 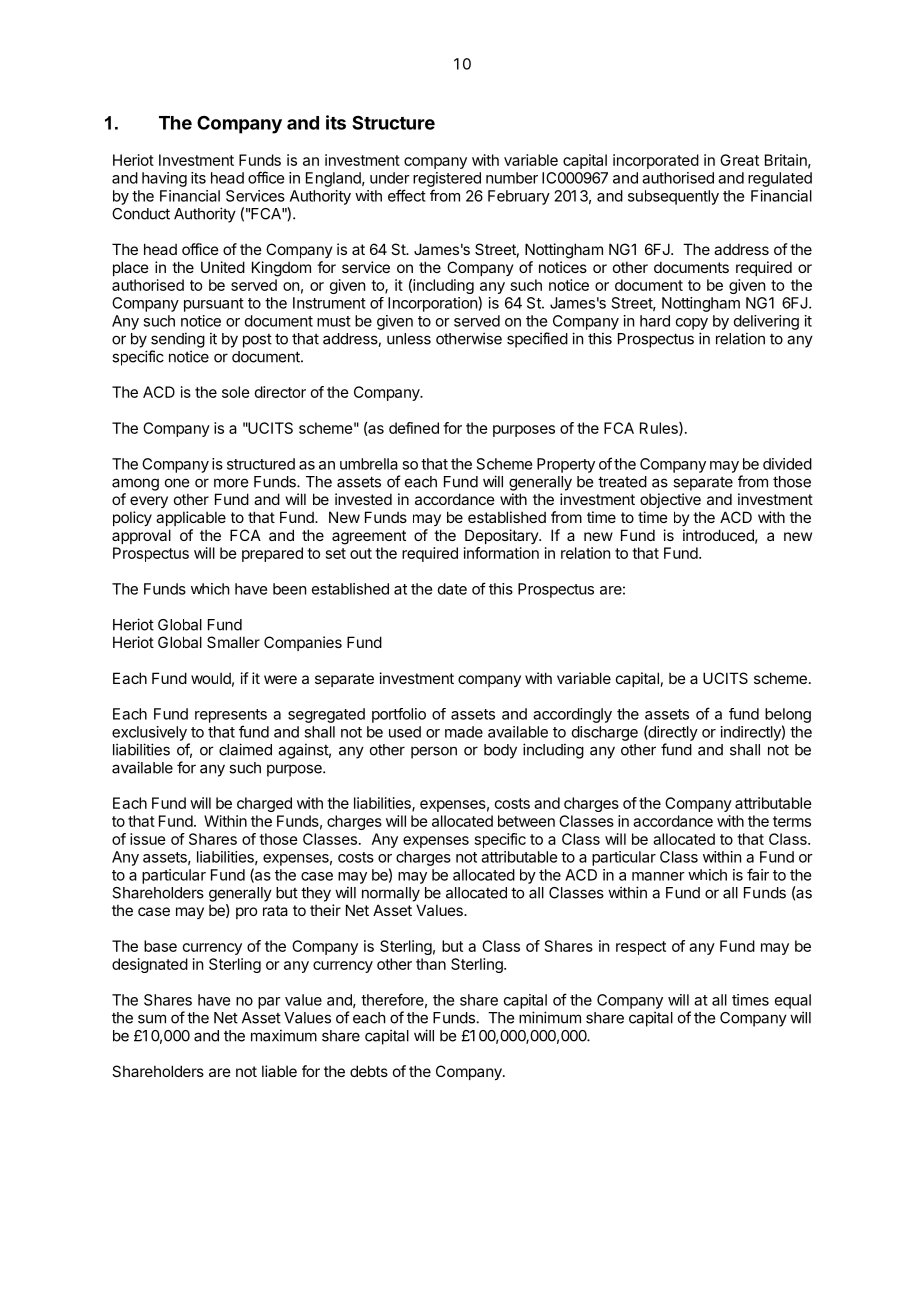 What do you see at coordinates (164, 179) in the screenshot?
I see `having` at bounding box center [164, 179].
